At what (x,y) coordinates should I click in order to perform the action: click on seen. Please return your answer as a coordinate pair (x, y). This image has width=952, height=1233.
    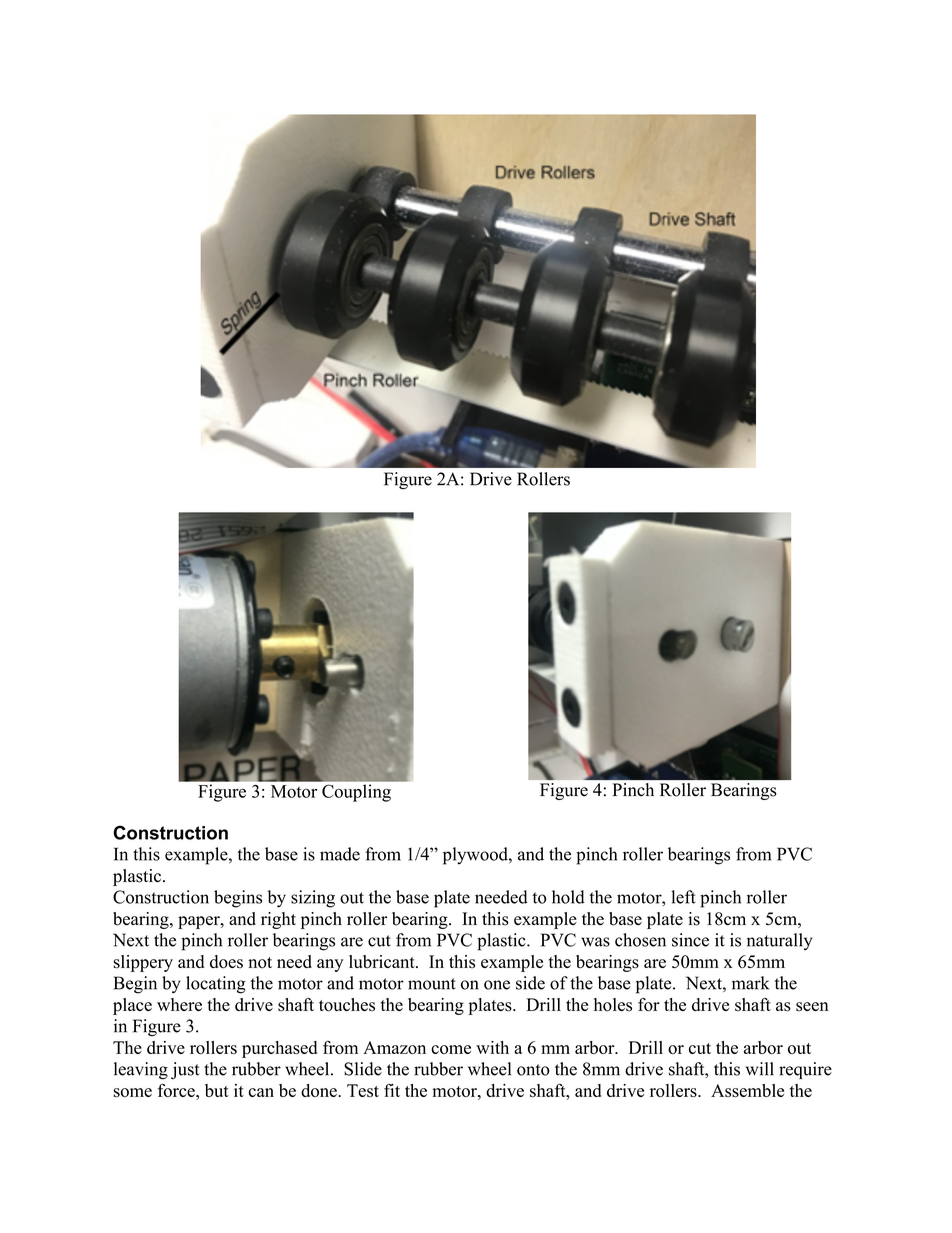
    Looking at the image, I should click on (812, 1007).
